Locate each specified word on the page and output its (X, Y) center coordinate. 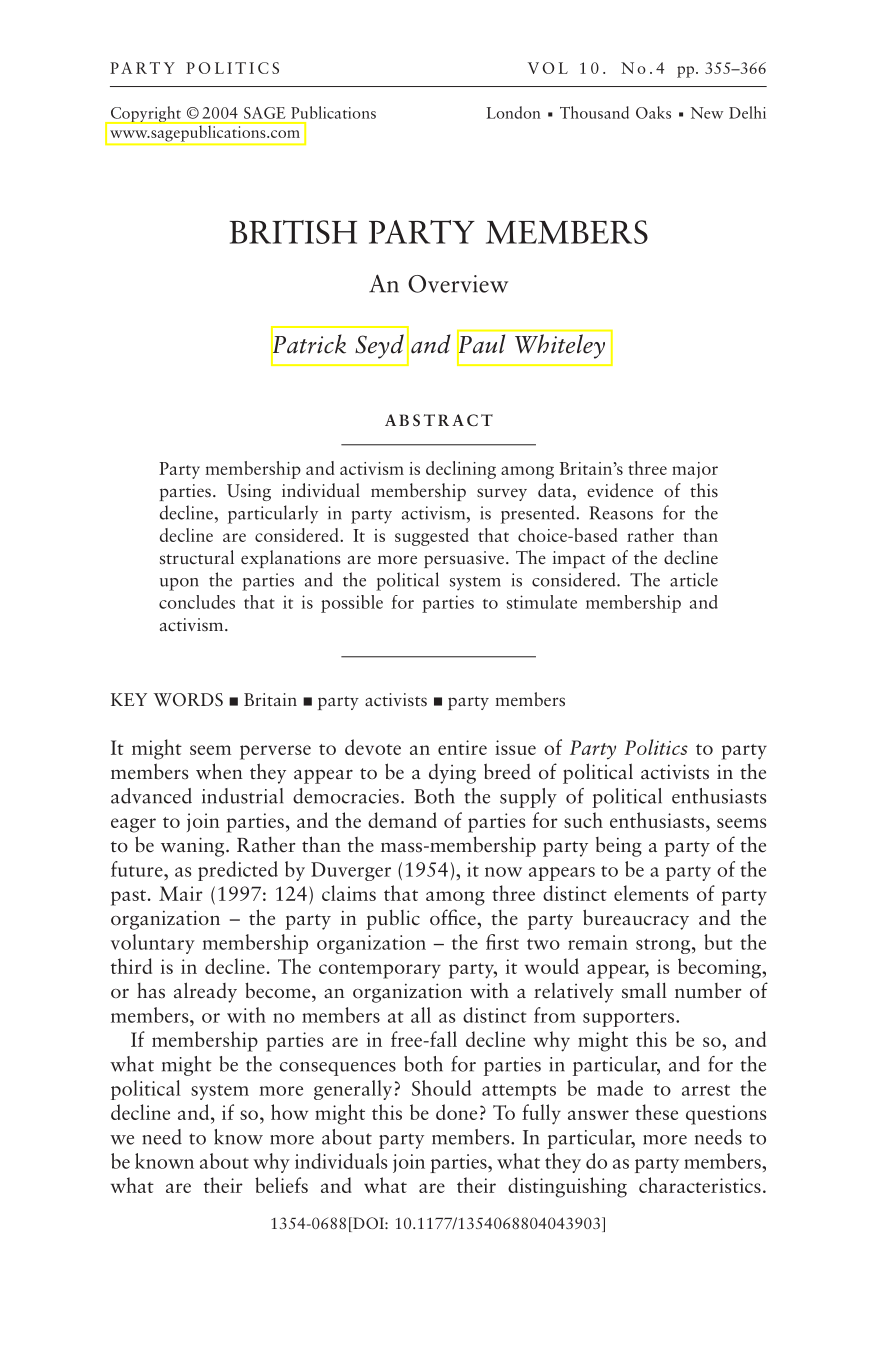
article (694, 579)
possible (352, 604)
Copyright (145, 115)
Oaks (653, 112)
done (456, 1112)
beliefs (281, 1185)
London (514, 112)
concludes (197, 602)
